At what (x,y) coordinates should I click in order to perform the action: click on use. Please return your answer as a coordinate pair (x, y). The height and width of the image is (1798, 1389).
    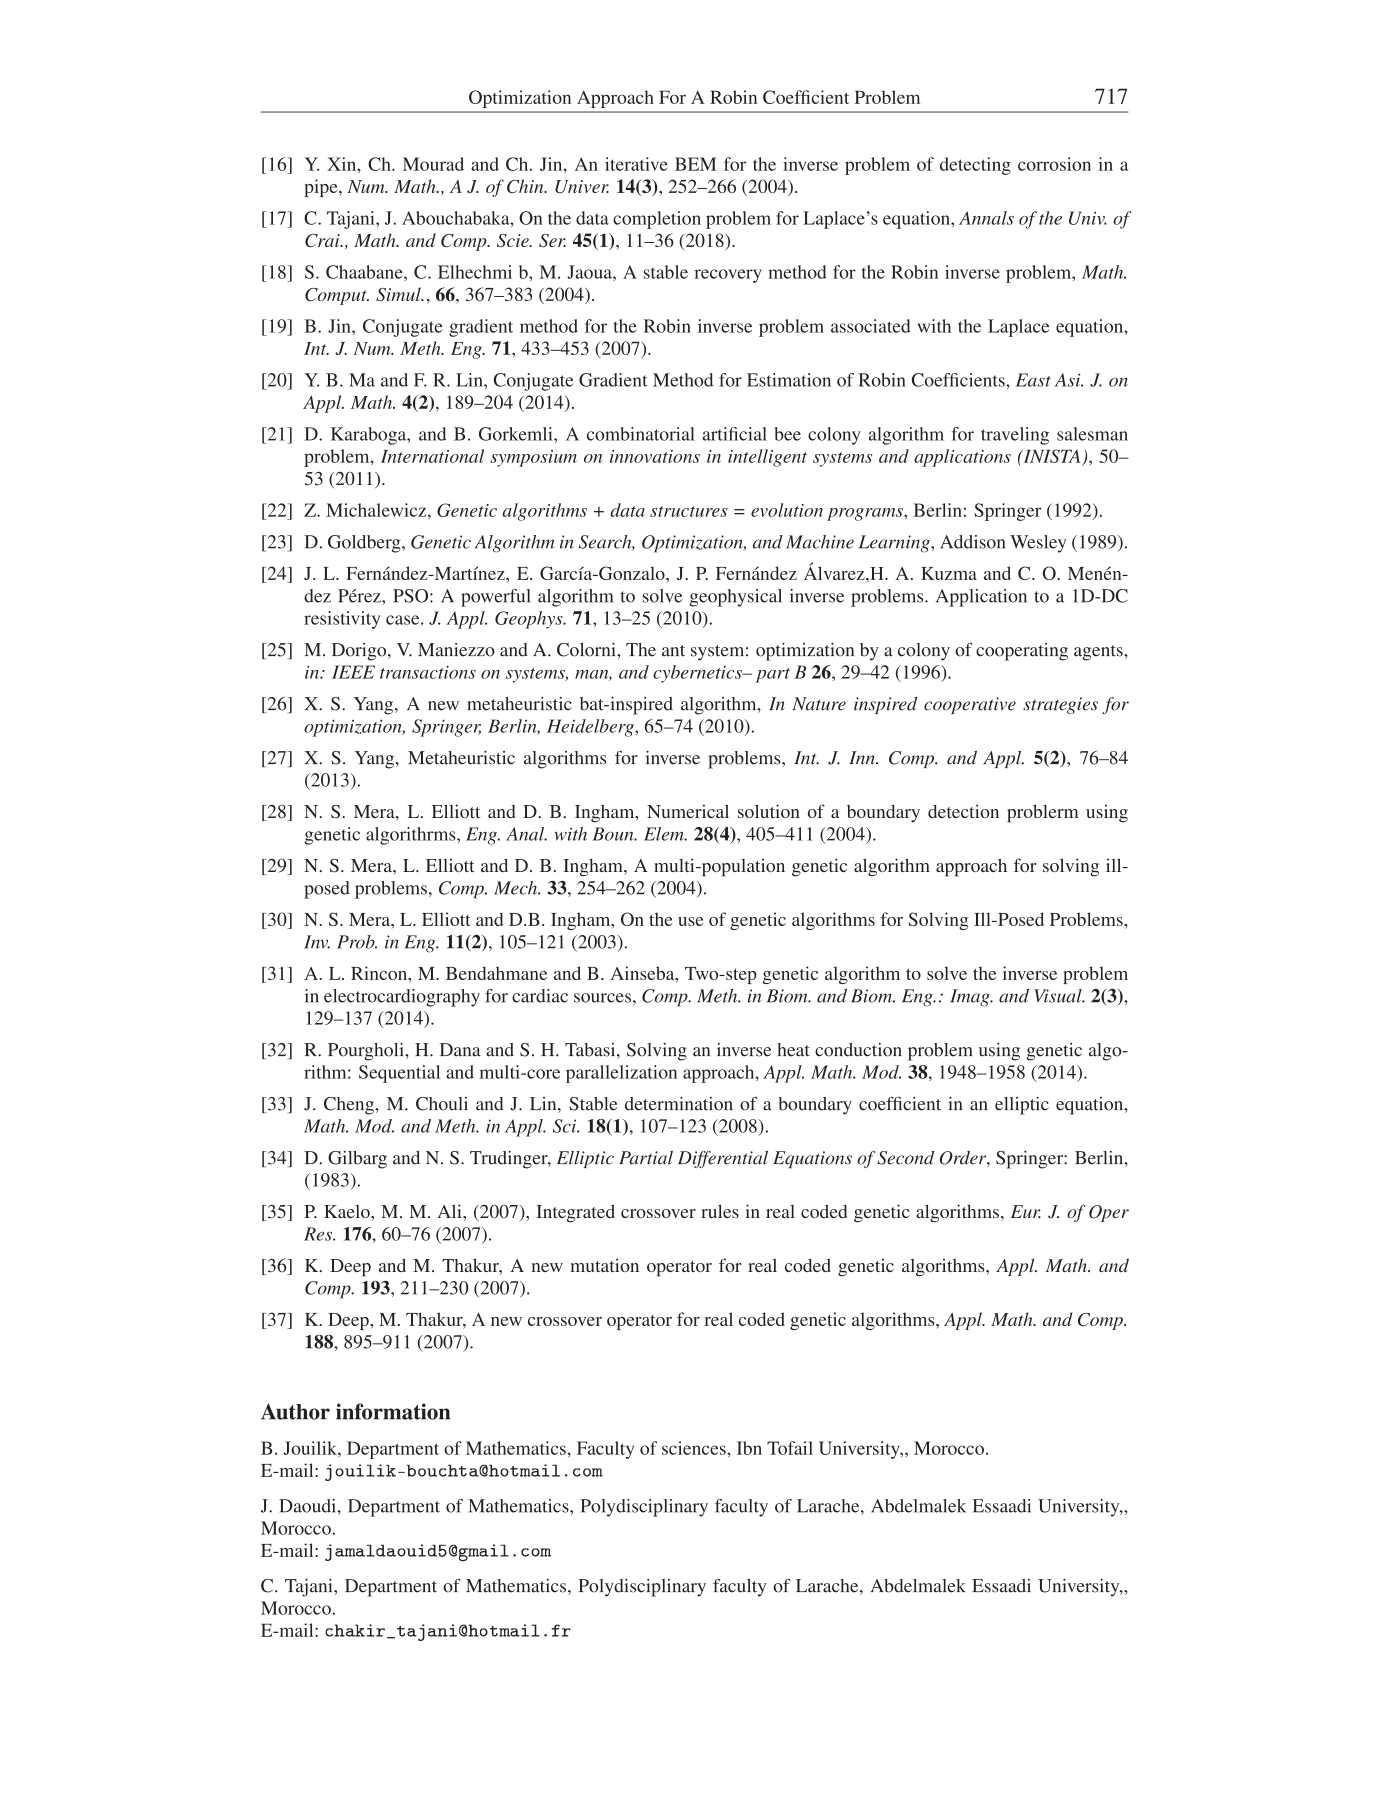
    Looking at the image, I should click on (690, 921).
